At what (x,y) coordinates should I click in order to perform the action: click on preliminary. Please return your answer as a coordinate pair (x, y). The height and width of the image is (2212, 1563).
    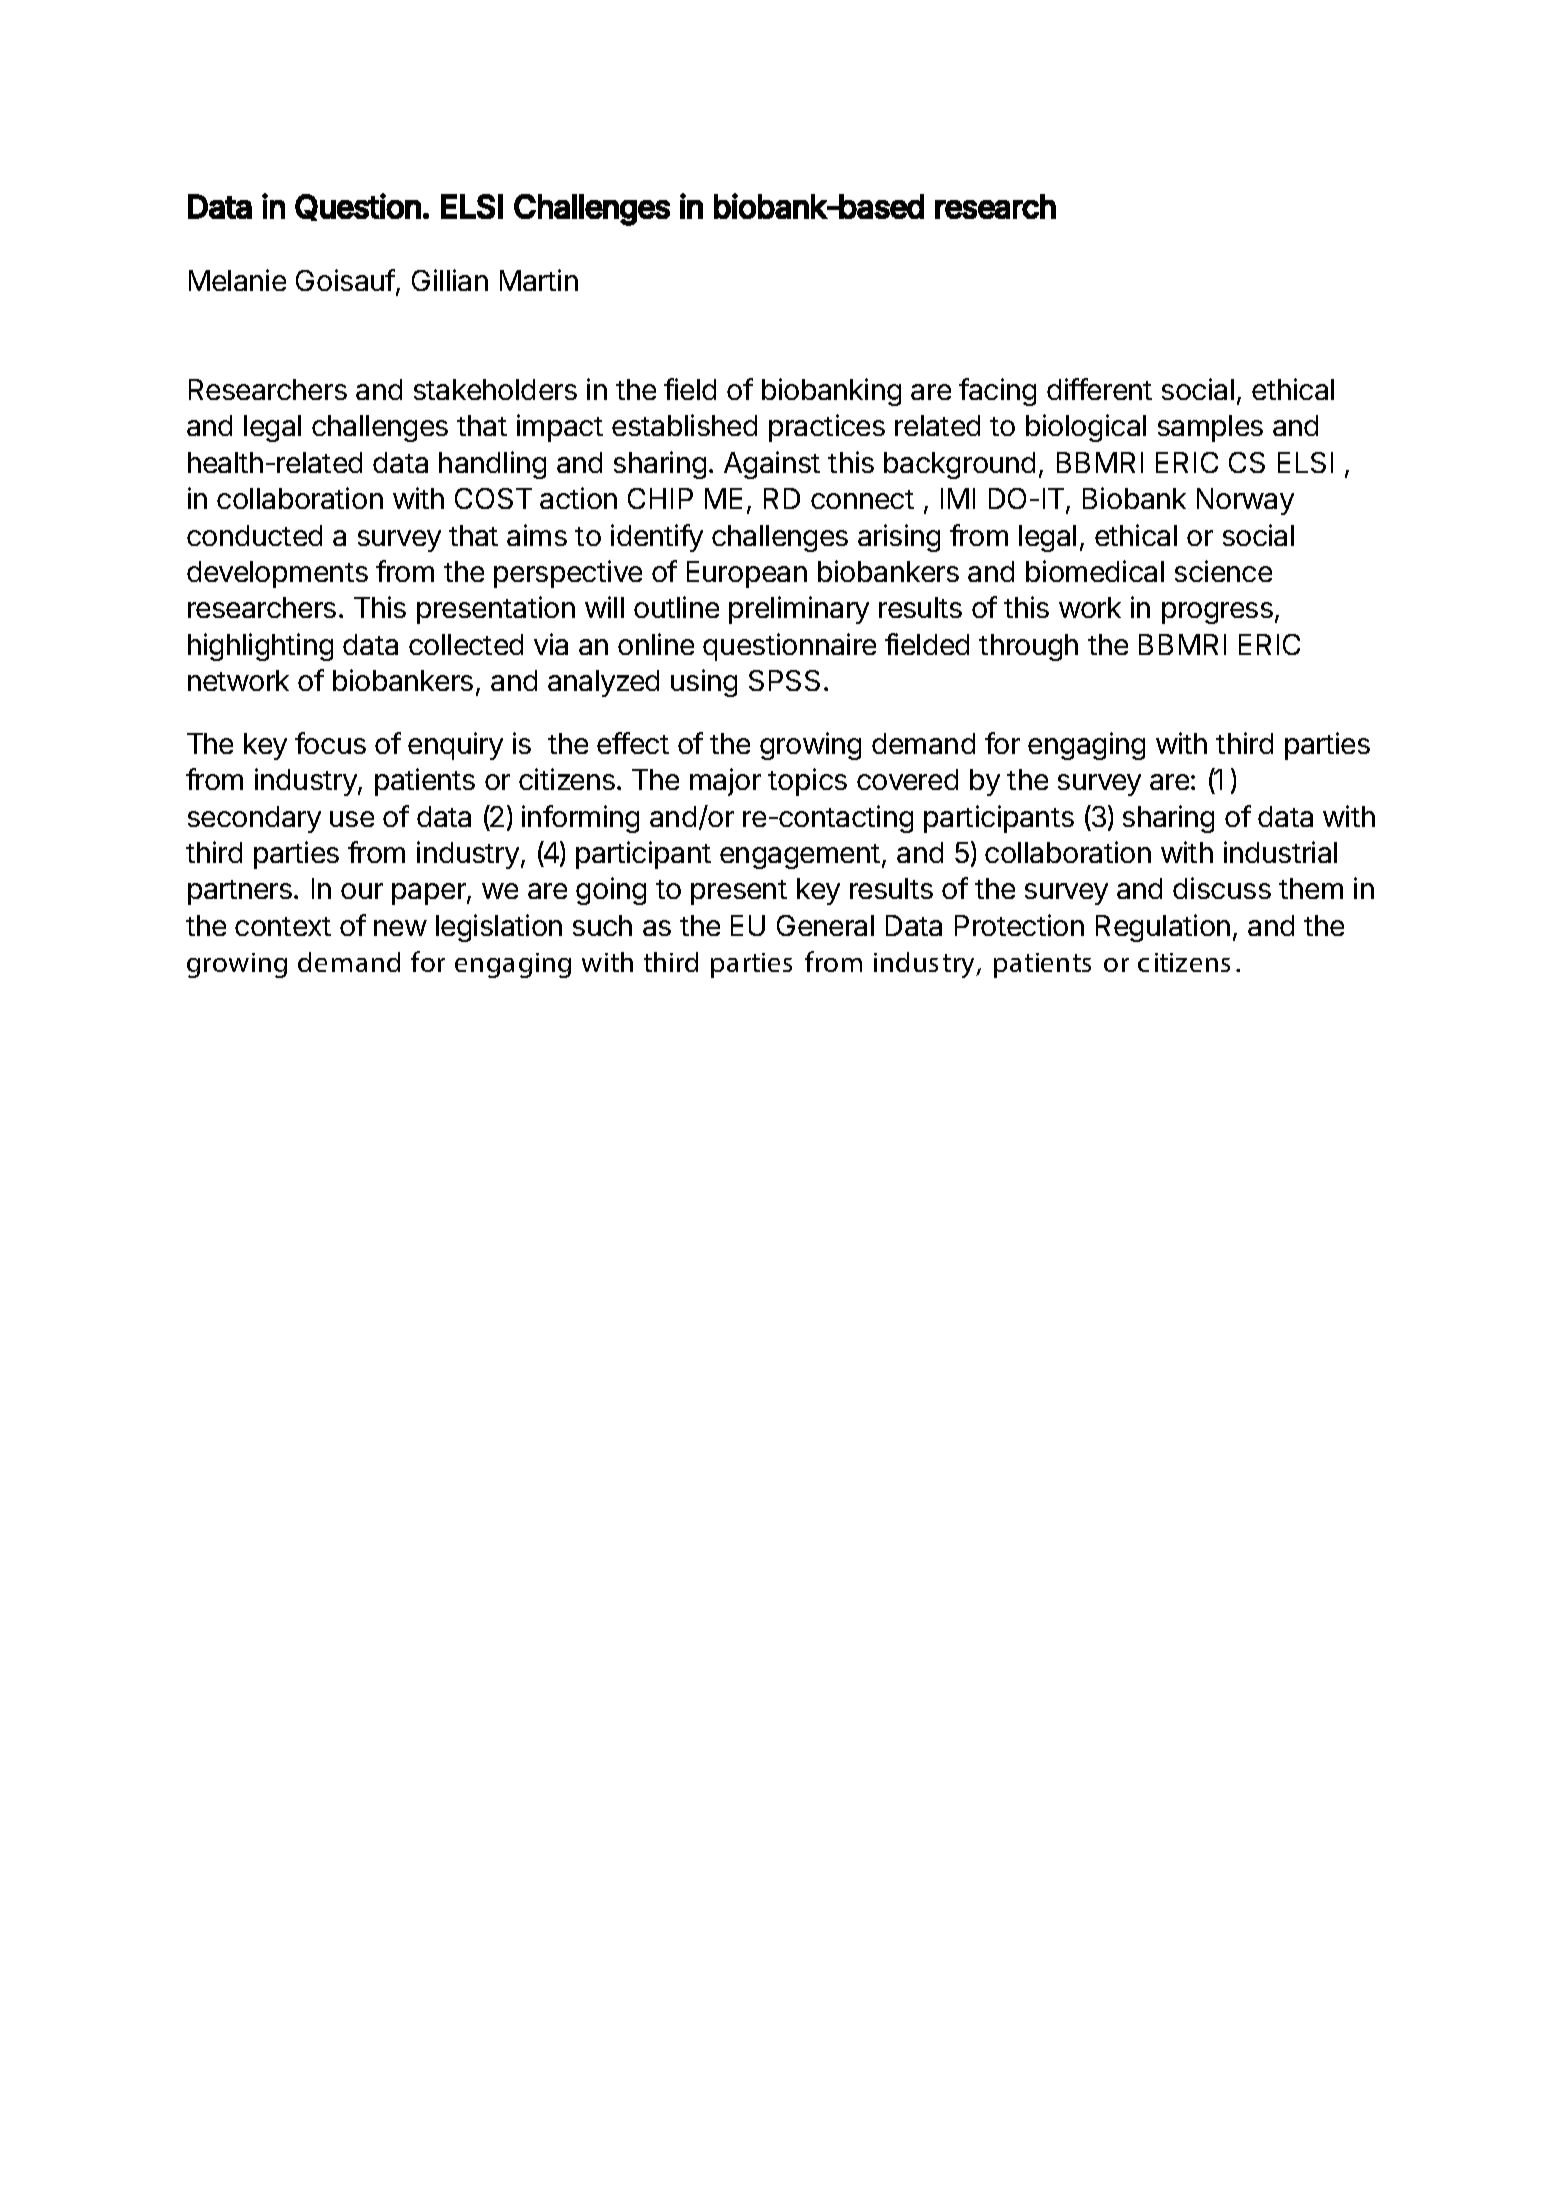
    Looking at the image, I should click on (799, 610).
